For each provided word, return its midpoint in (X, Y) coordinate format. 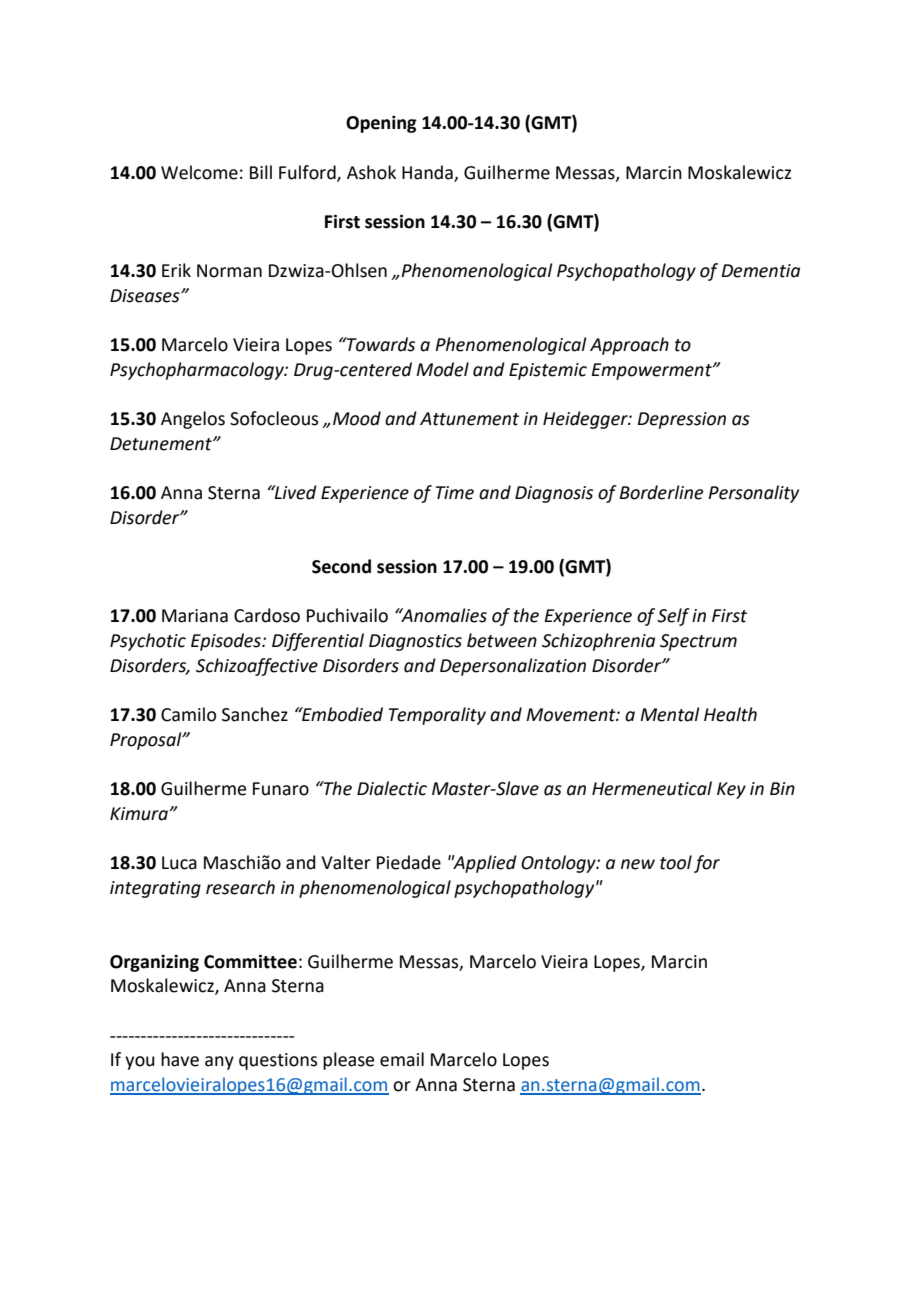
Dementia (761, 271)
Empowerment (653, 371)
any (219, 1063)
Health (730, 714)
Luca (179, 863)
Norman (229, 271)
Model (442, 369)
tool (676, 862)
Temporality (437, 716)
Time (455, 493)
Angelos (193, 420)
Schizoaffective (257, 667)
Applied (484, 864)
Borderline (661, 492)
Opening (381, 124)
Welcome (199, 172)
